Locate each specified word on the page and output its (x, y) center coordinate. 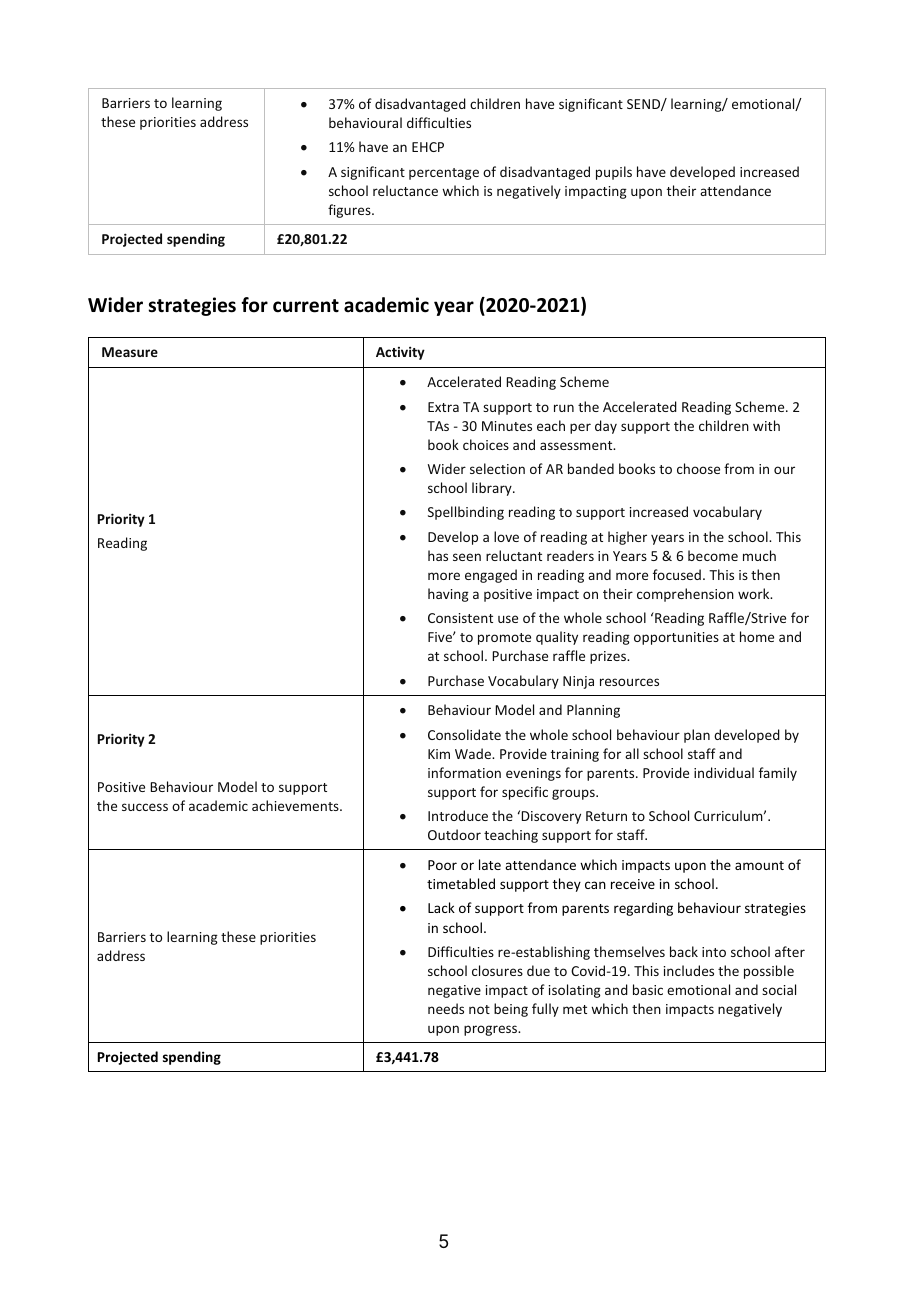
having (448, 595)
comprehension (685, 595)
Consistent (460, 618)
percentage (444, 174)
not (479, 1009)
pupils (614, 173)
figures (350, 211)
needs (446, 1008)
